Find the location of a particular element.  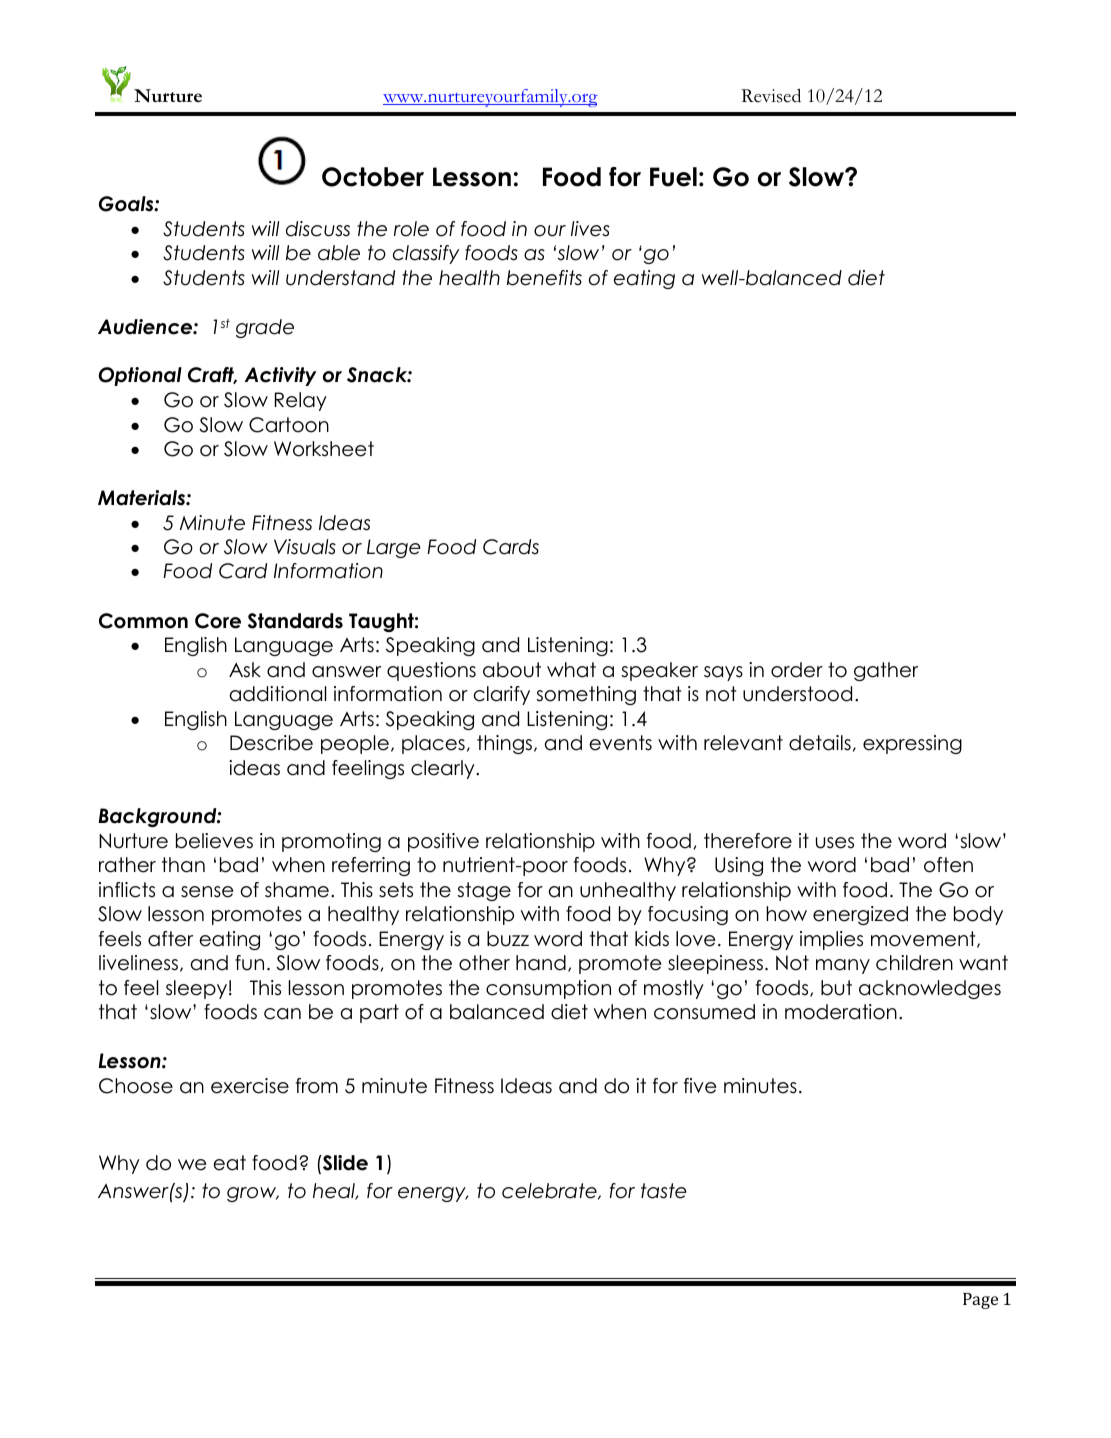

benefits is located at coordinates (544, 278).
